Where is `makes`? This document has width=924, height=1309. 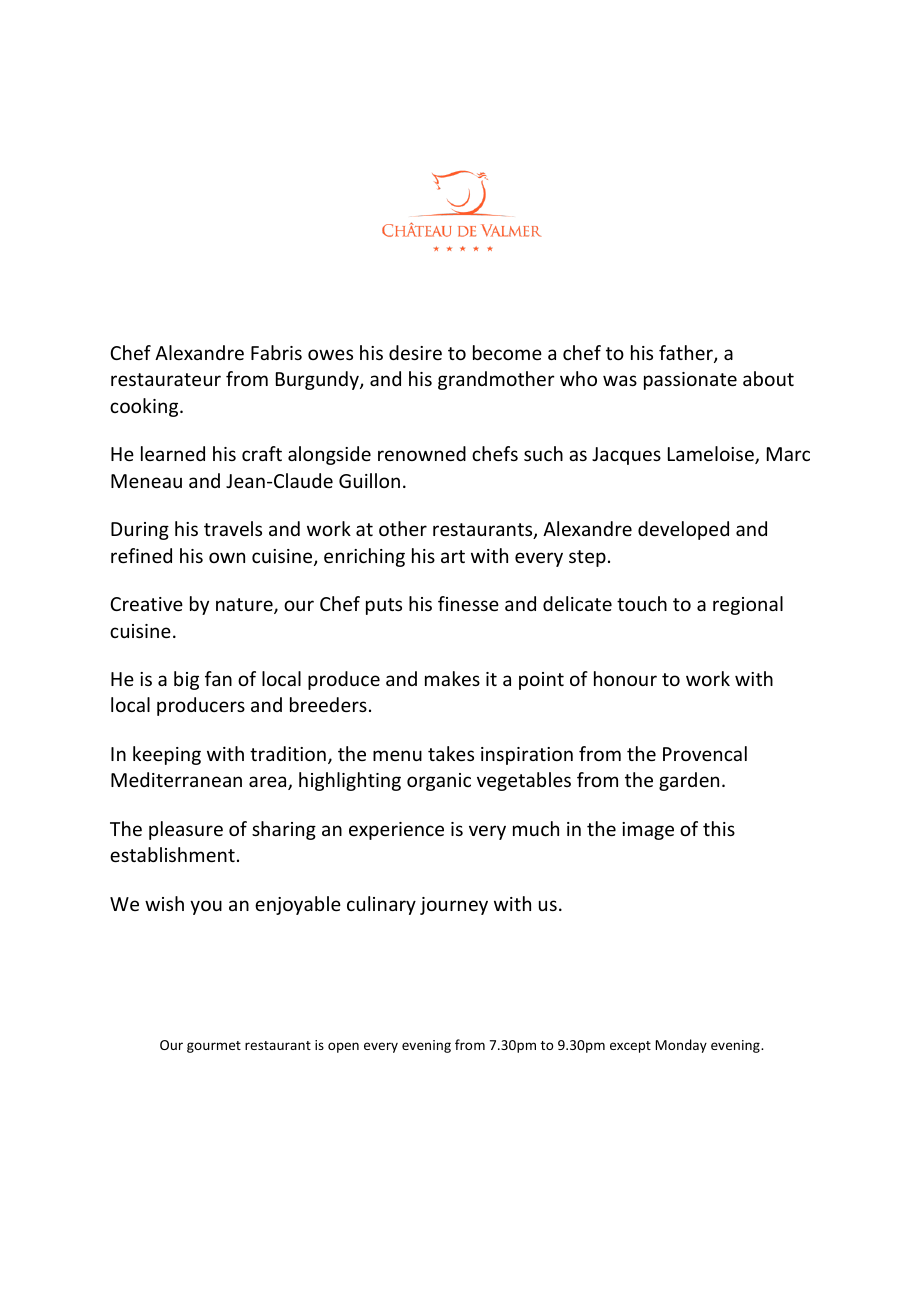 makes is located at coordinates (452, 678).
